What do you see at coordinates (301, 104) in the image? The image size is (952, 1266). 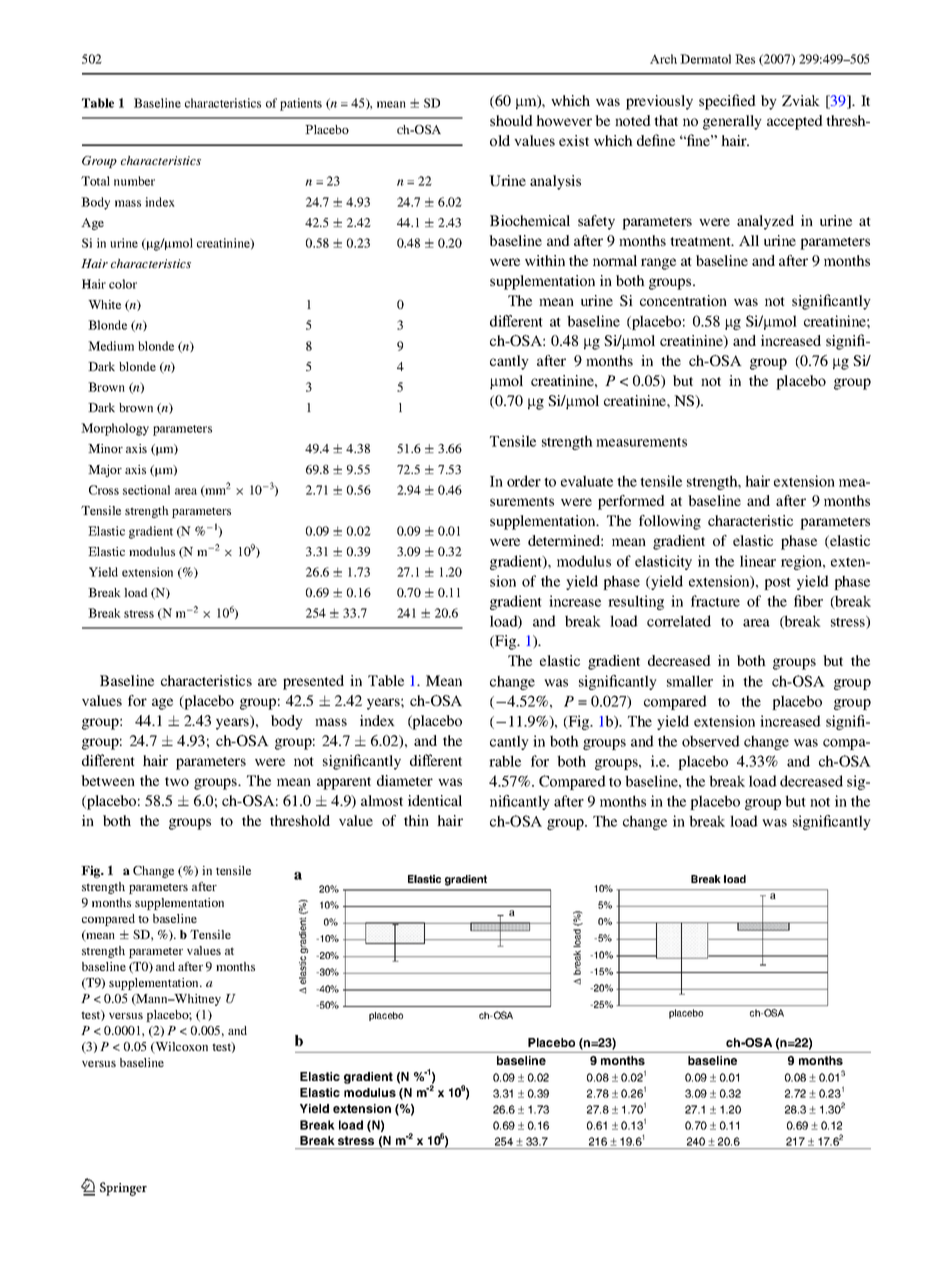 I see `patients` at bounding box center [301, 104].
